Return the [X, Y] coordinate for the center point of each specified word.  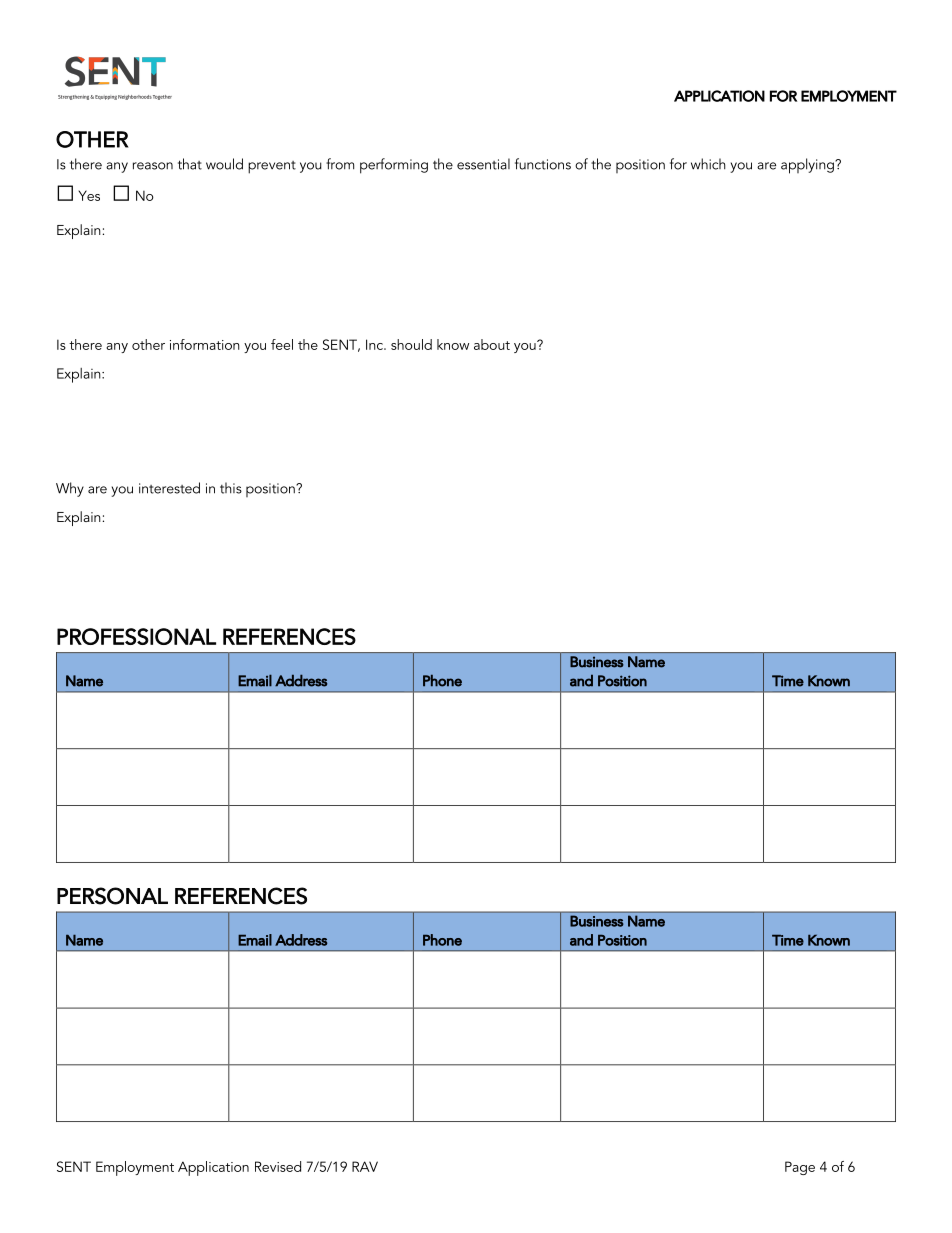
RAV [365, 1166]
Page [800, 1168]
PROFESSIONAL [136, 636]
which [708, 164]
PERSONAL [112, 896]
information [205, 344]
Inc [375, 344]
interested [169, 488]
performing [394, 166]
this [231, 488]
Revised [278, 1166]
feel [282, 344]
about [492, 344]
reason [153, 166]
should [411, 344]
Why [70, 489]
